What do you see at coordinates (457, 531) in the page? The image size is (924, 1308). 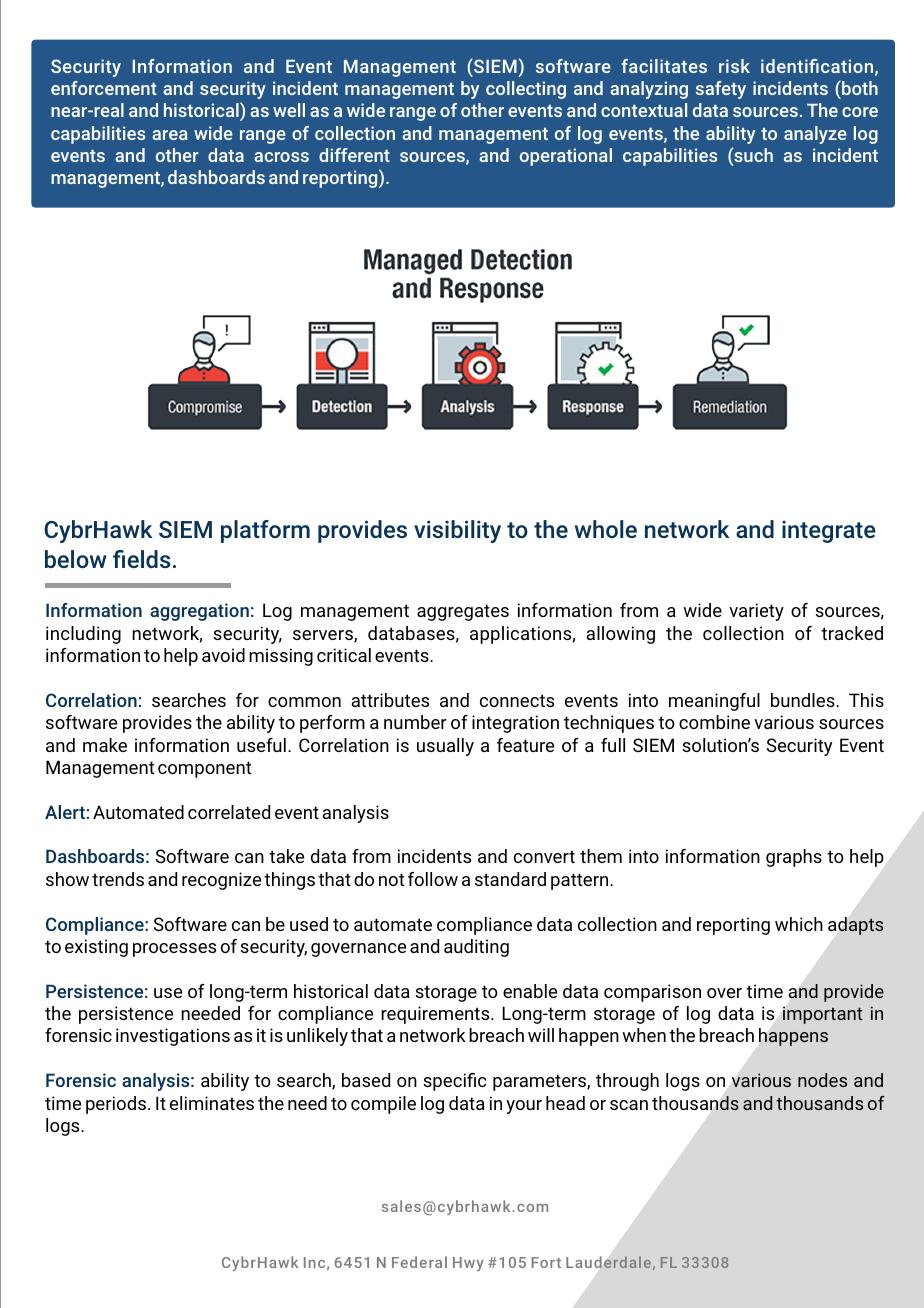 I see `visibility` at bounding box center [457, 531].
